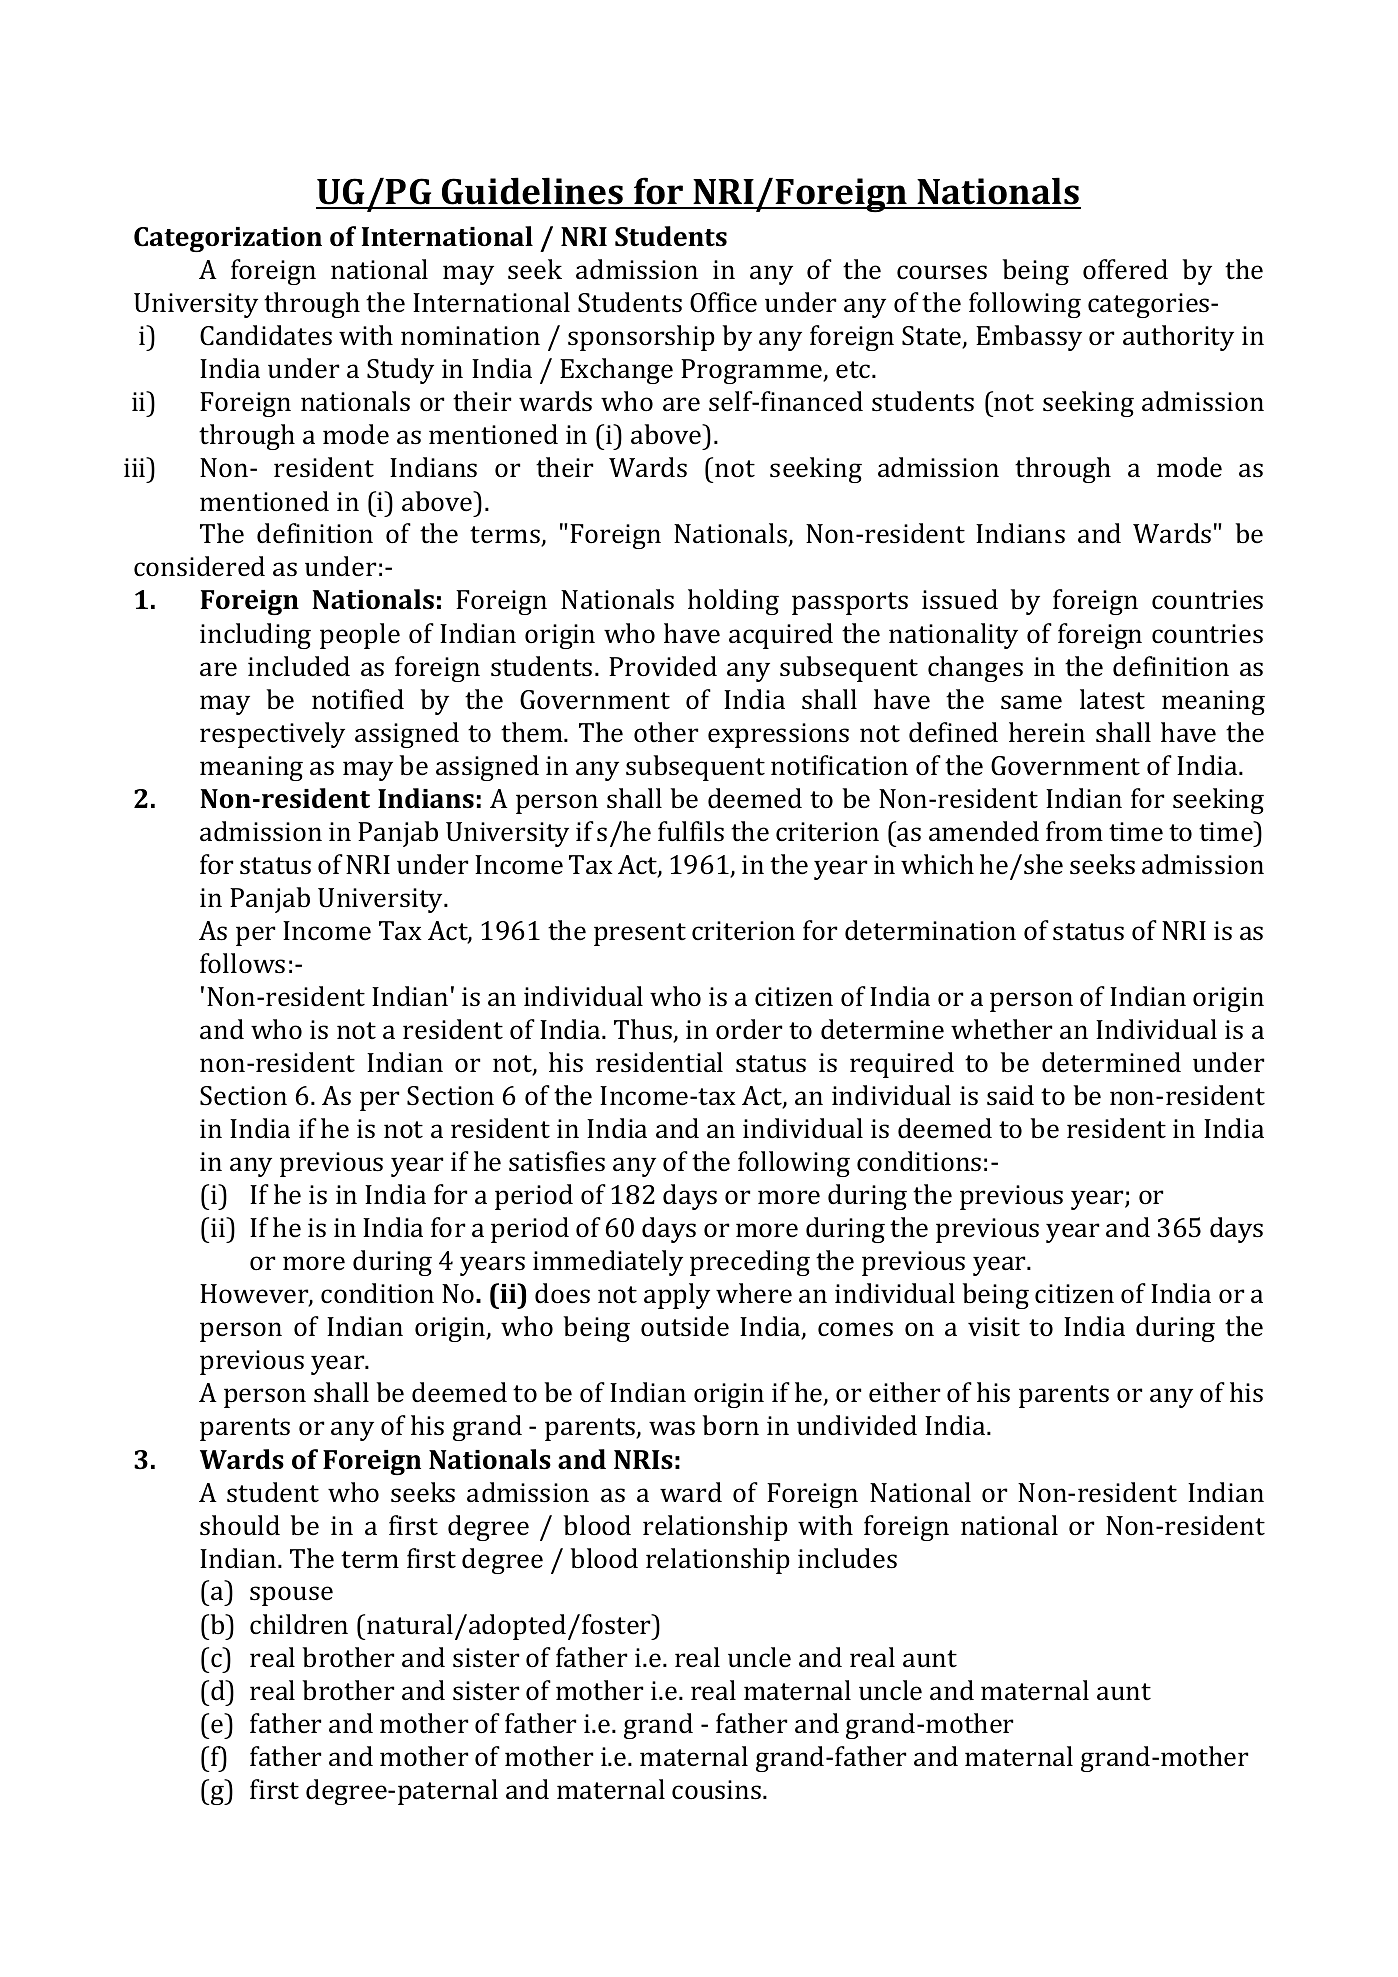 This page has height=1977, width=1398. What do you see at coordinates (228, 239) in the page?
I see `Categorization` at bounding box center [228, 239].
